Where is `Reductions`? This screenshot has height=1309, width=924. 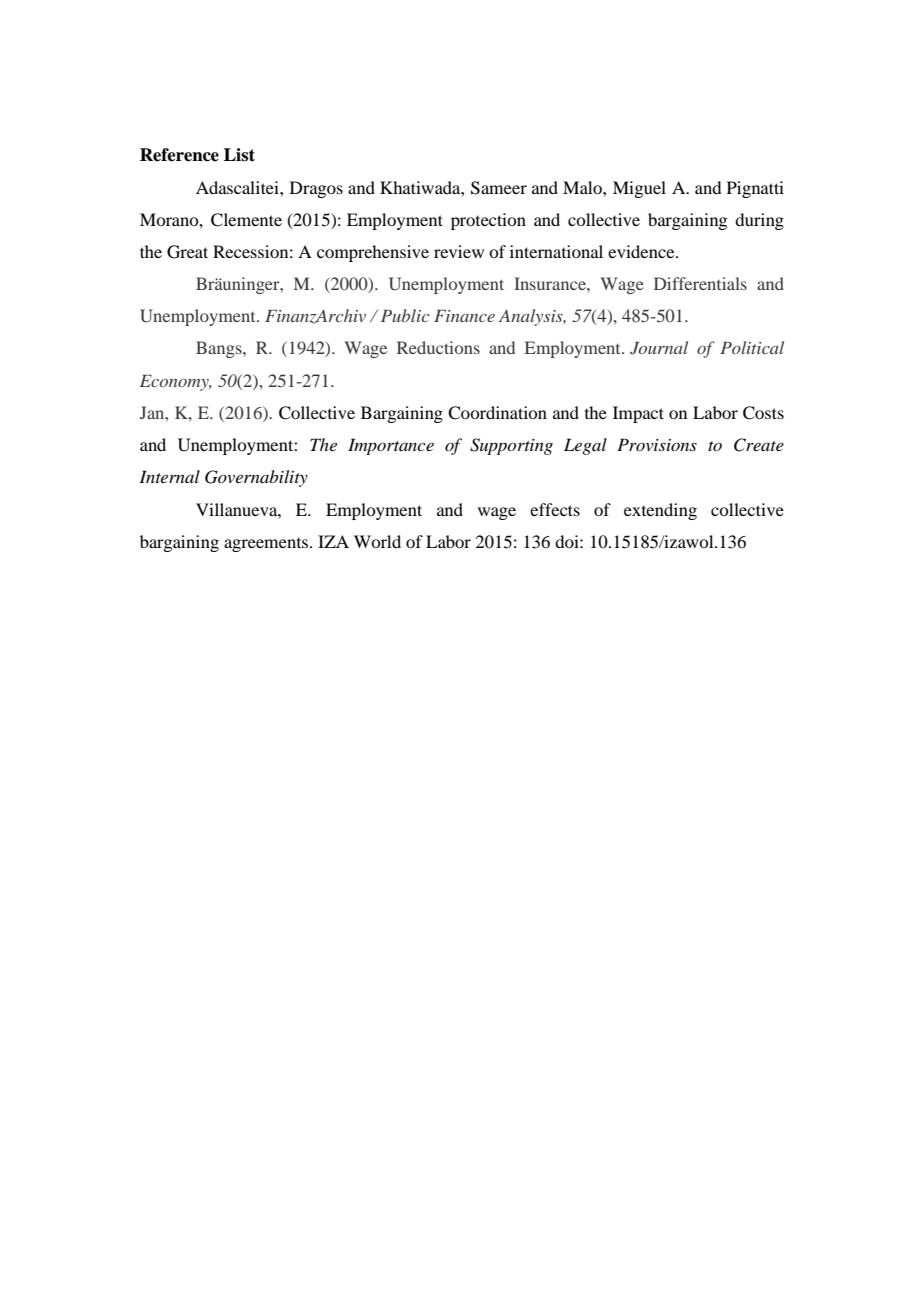 Reductions is located at coordinates (438, 347).
